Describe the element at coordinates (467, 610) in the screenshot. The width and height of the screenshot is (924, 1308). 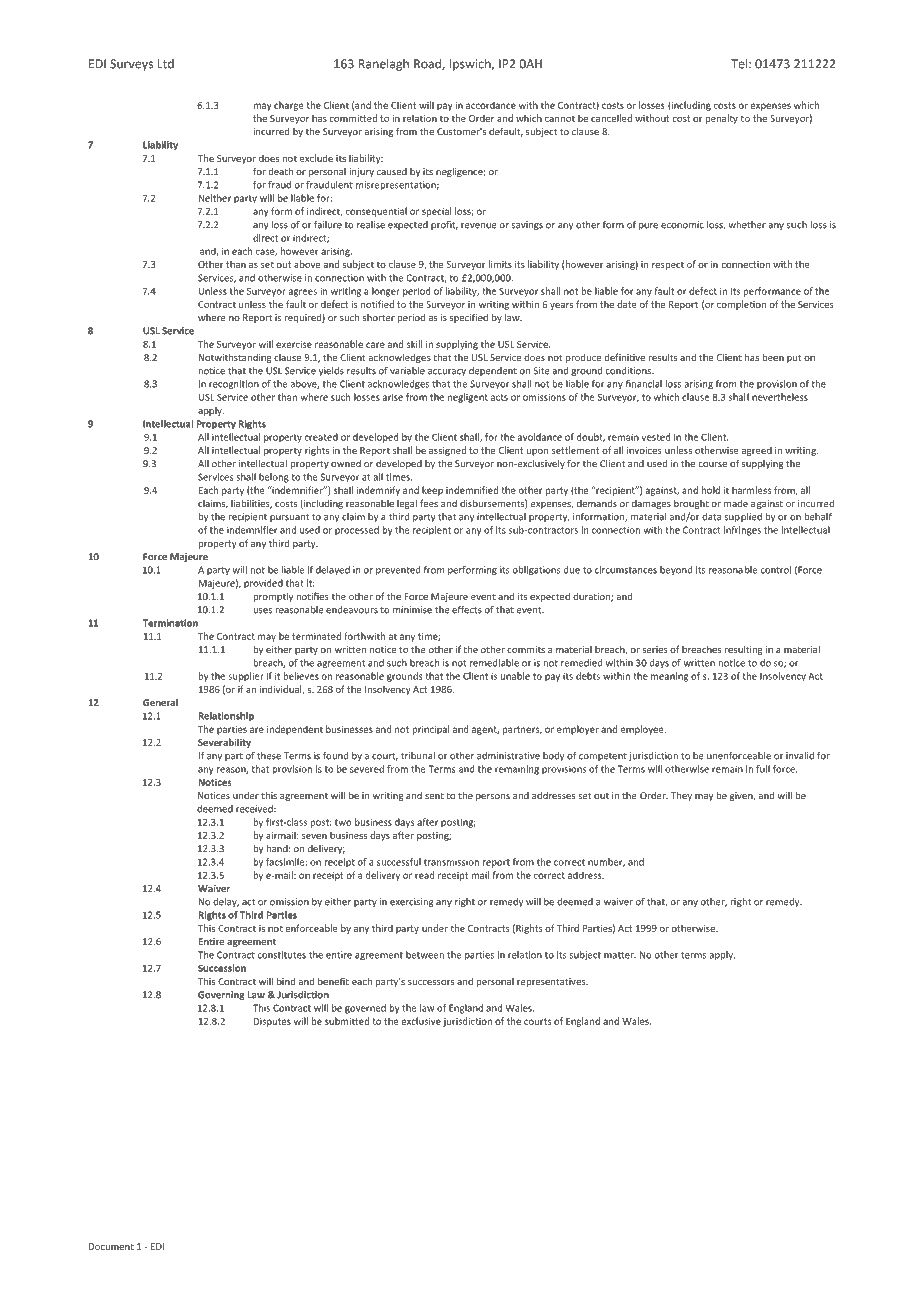
I see `effects` at that location.
